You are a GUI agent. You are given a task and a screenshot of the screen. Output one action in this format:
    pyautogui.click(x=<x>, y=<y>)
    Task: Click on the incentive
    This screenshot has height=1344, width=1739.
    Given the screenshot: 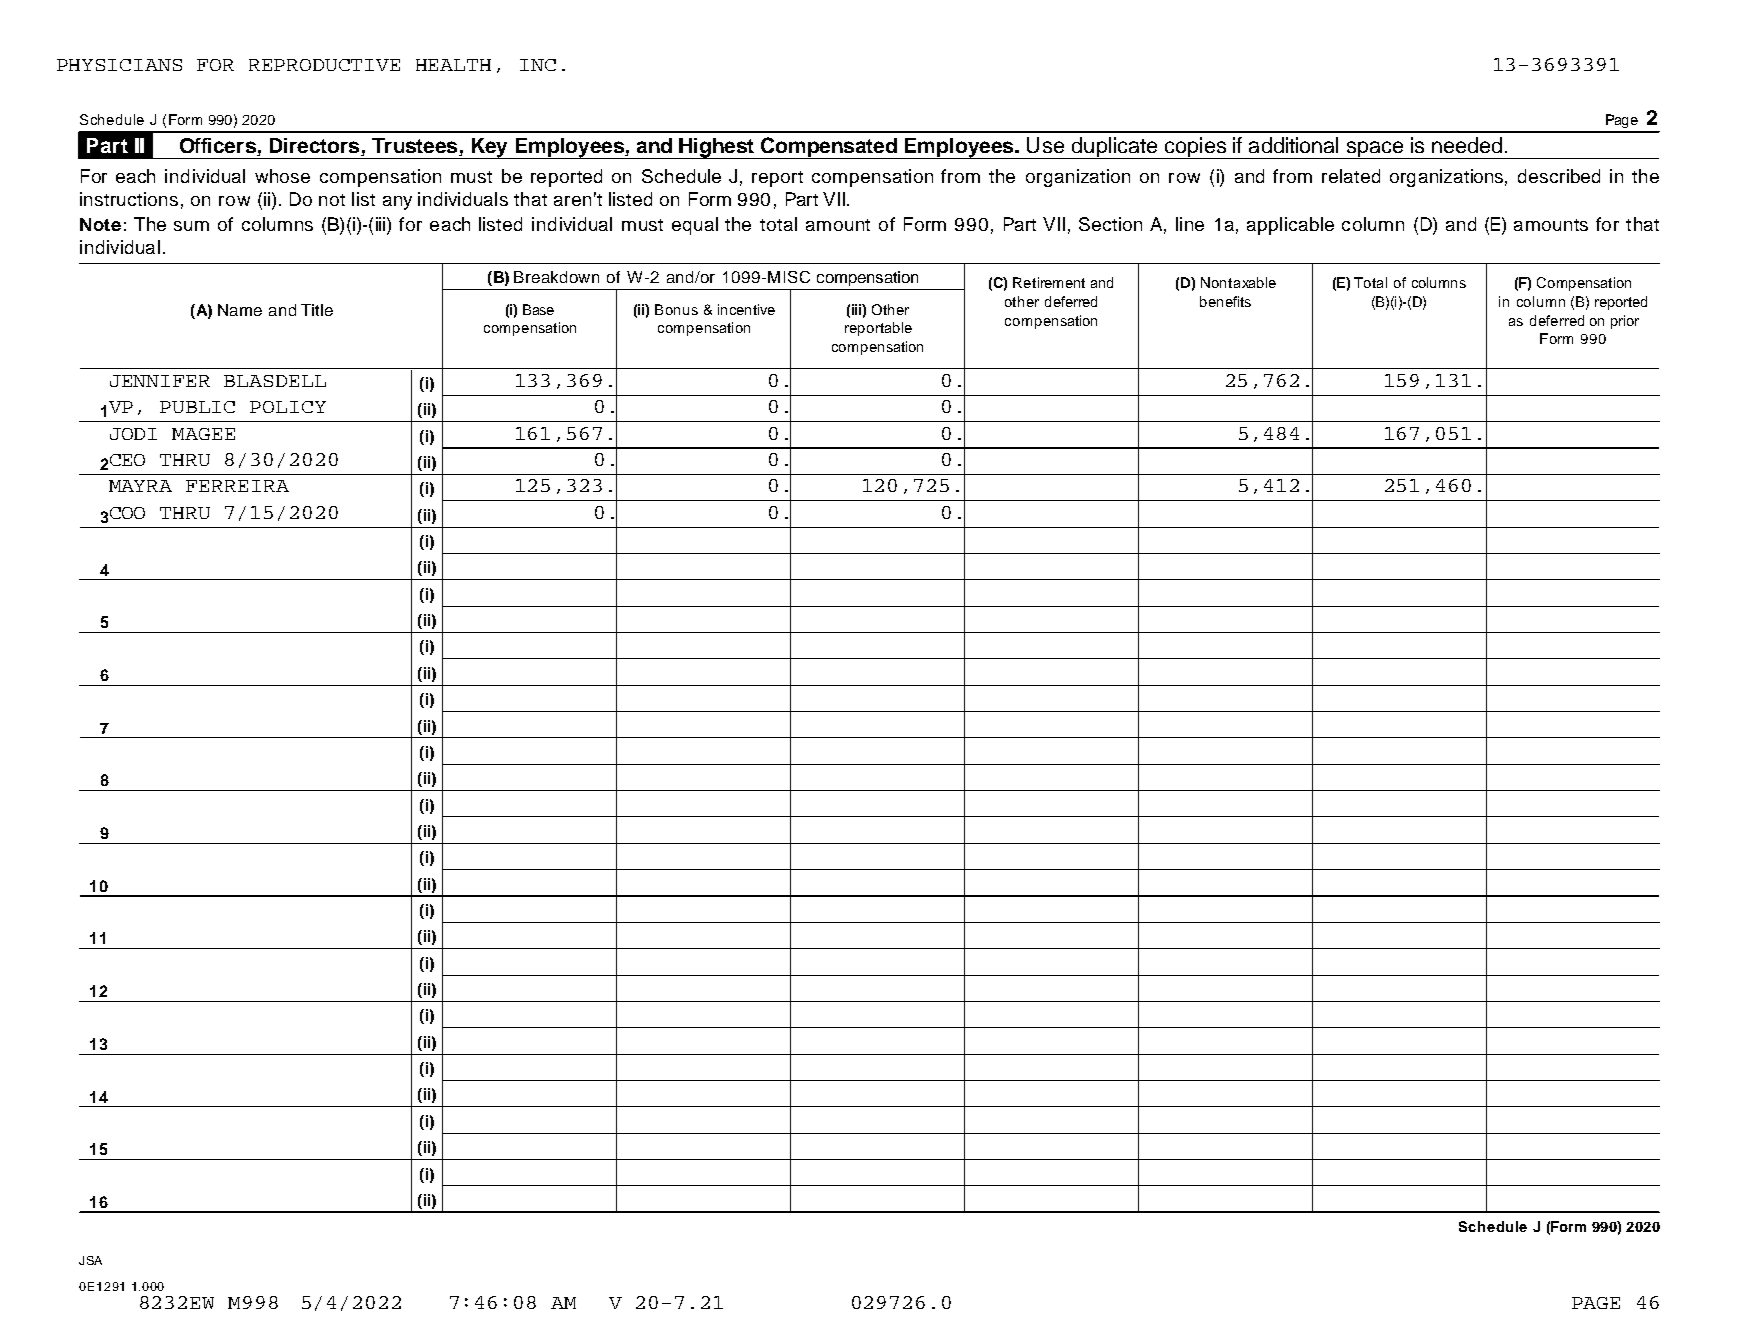 What is the action you would take?
    pyautogui.click(x=746, y=309)
